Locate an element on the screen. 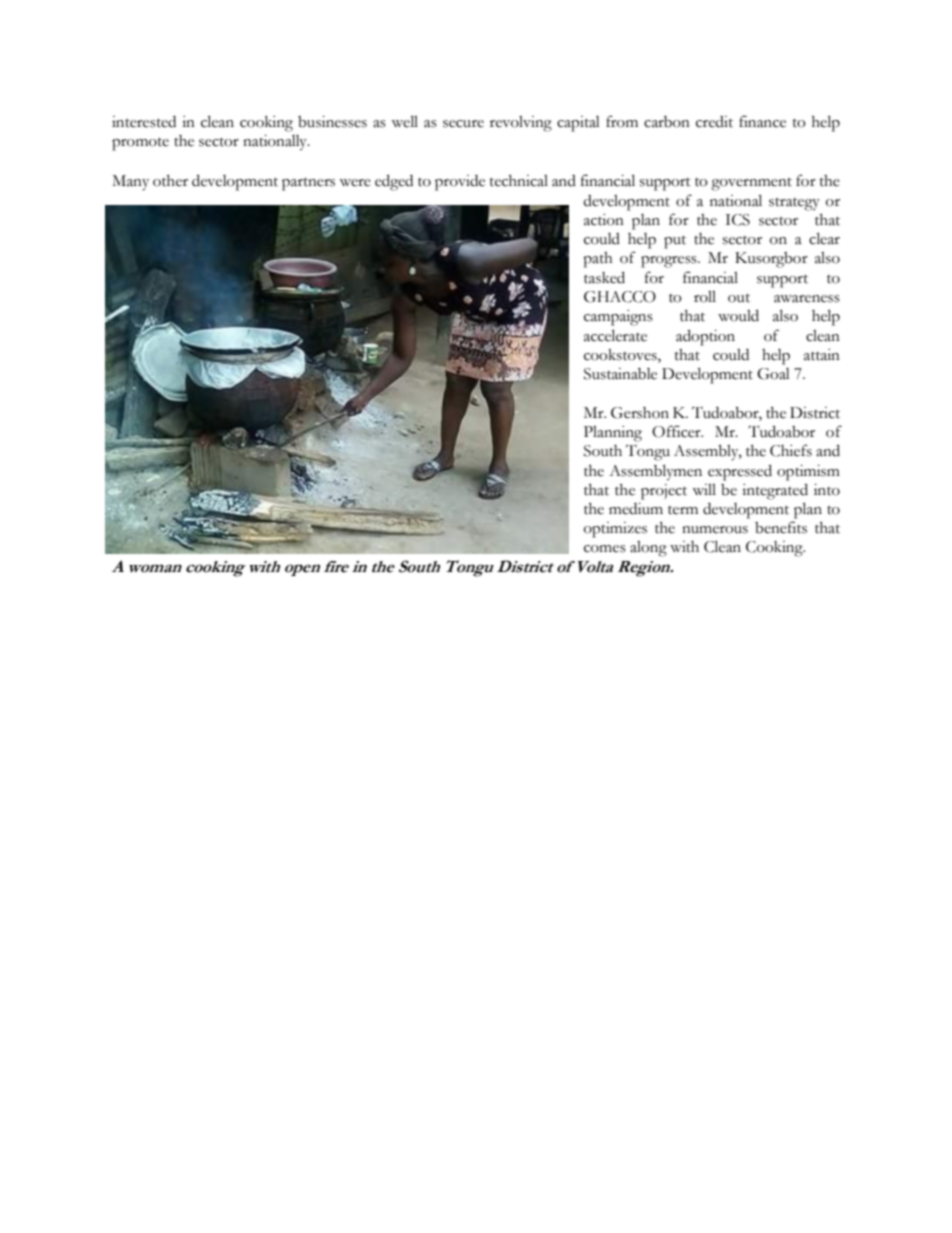 The height and width of the screenshot is (1233, 952). finance is located at coordinates (762, 121).
